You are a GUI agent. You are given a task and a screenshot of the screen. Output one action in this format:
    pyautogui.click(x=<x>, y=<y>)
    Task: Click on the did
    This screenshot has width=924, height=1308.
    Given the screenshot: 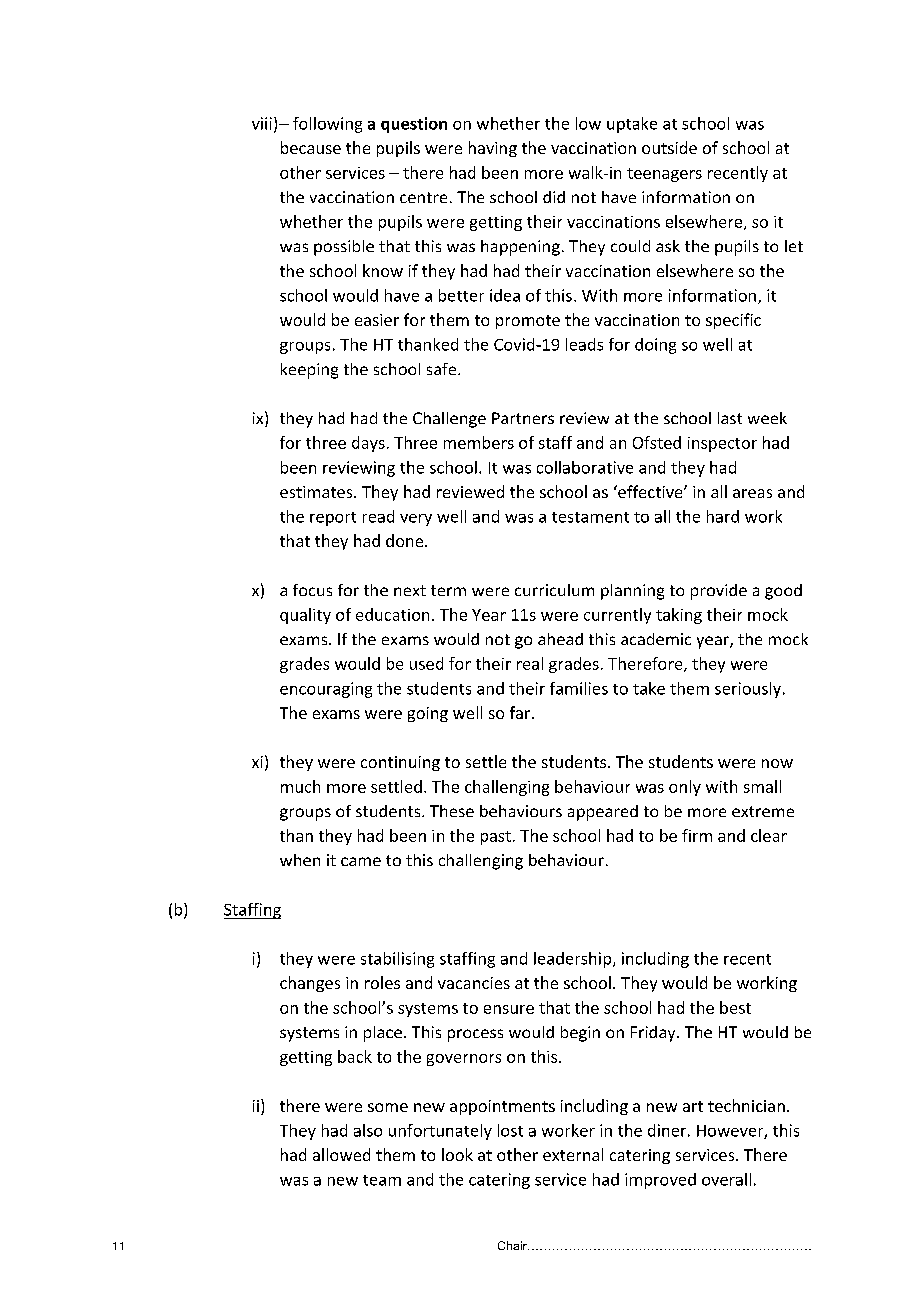 What is the action you would take?
    pyautogui.click(x=554, y=197)
